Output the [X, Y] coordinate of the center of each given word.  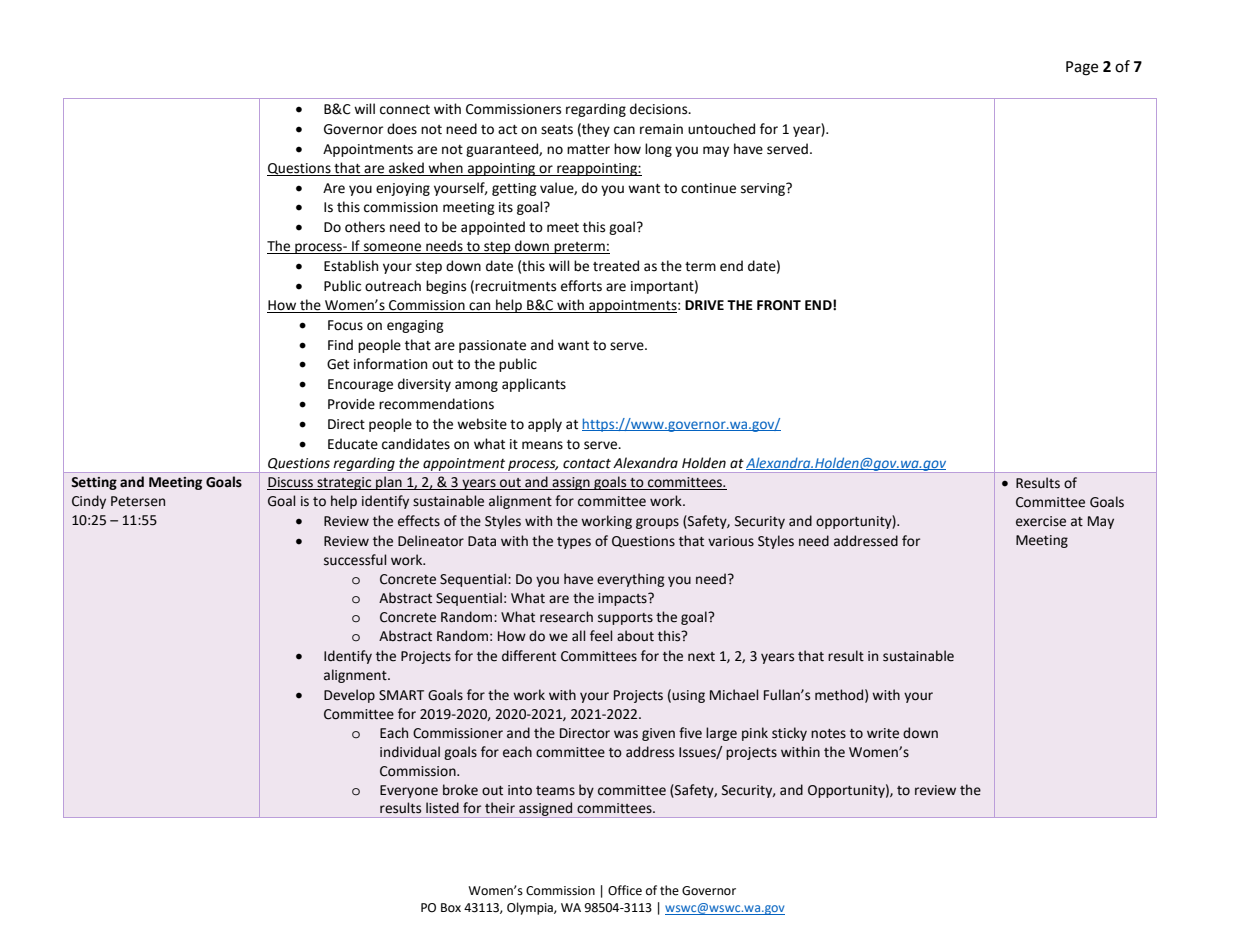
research [566, 617]
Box [451, 908]
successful [355, 560]
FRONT [779, 305]
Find [340, 345]
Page [1082, 68]
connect [405, 110]
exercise [1041, 521]
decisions [660, 109]
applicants [534, 385]
